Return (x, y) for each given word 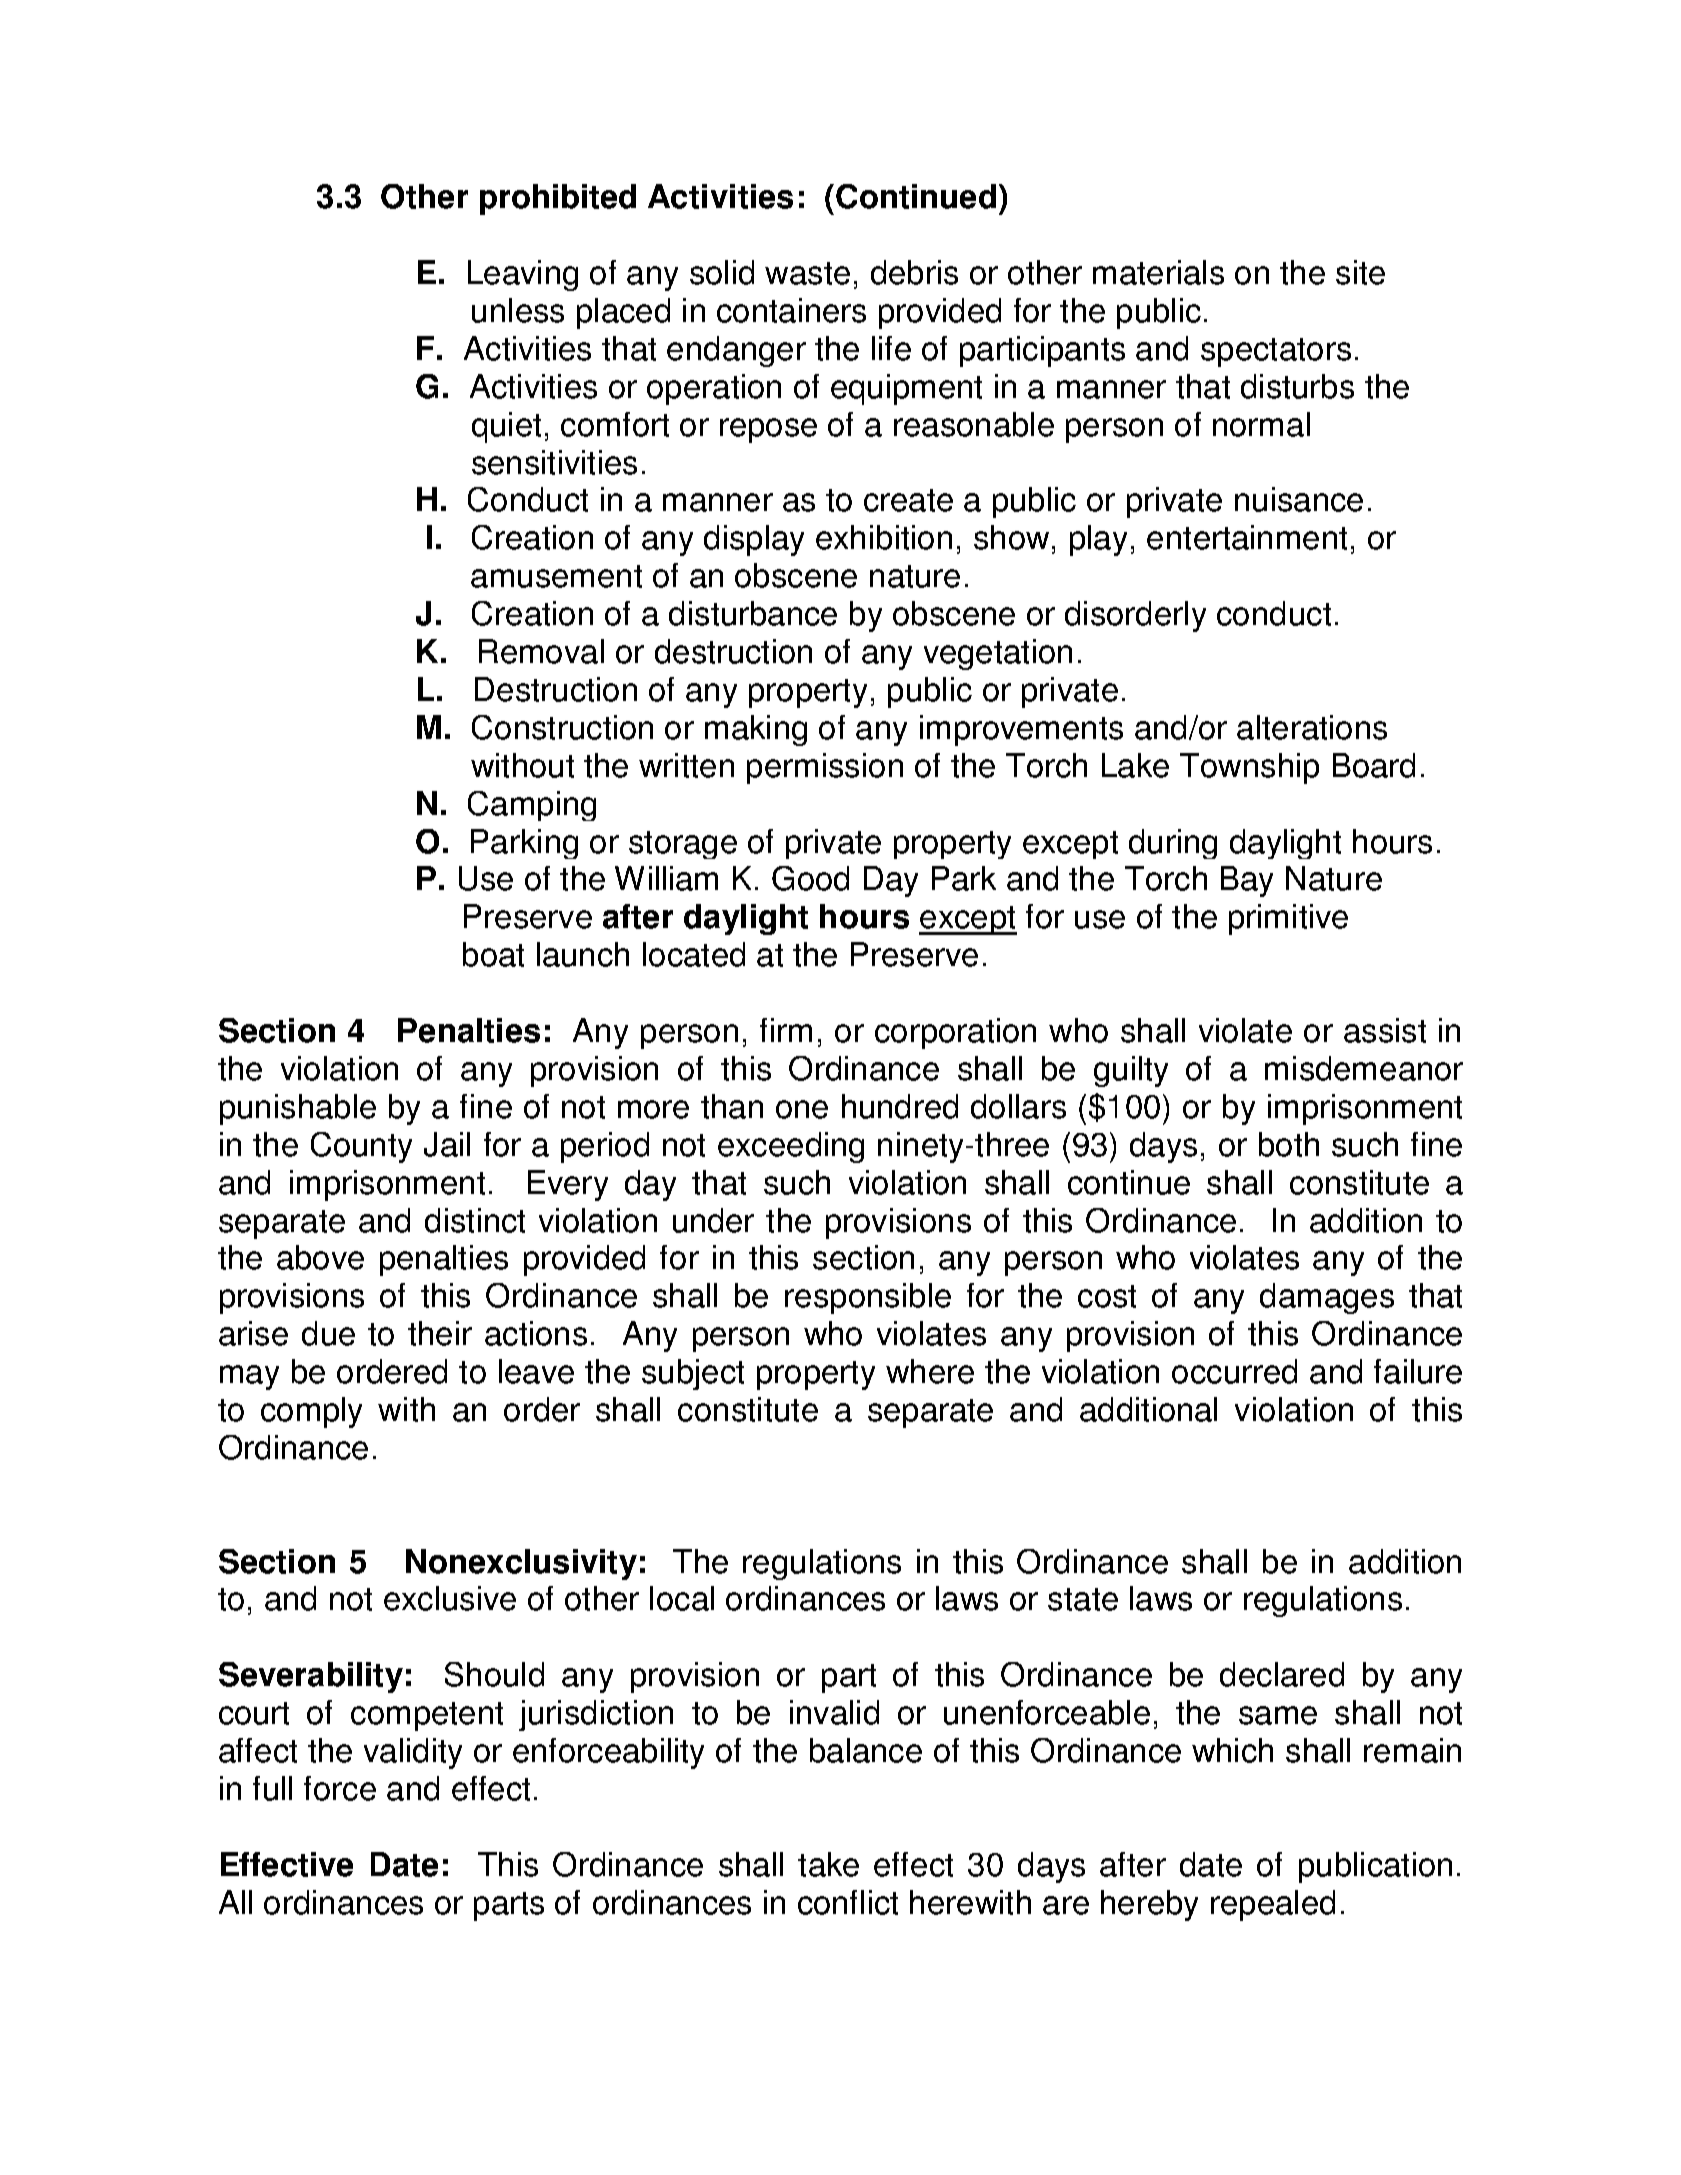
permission (825, 768)
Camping (532, 806)
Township (1249, 768)
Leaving (523, 275)
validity (413, 1753)
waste (807, 273)
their (440, 1333)
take (828, 1864)
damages (1327, 1298)
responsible (868, 1298)
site (1360, 272)
